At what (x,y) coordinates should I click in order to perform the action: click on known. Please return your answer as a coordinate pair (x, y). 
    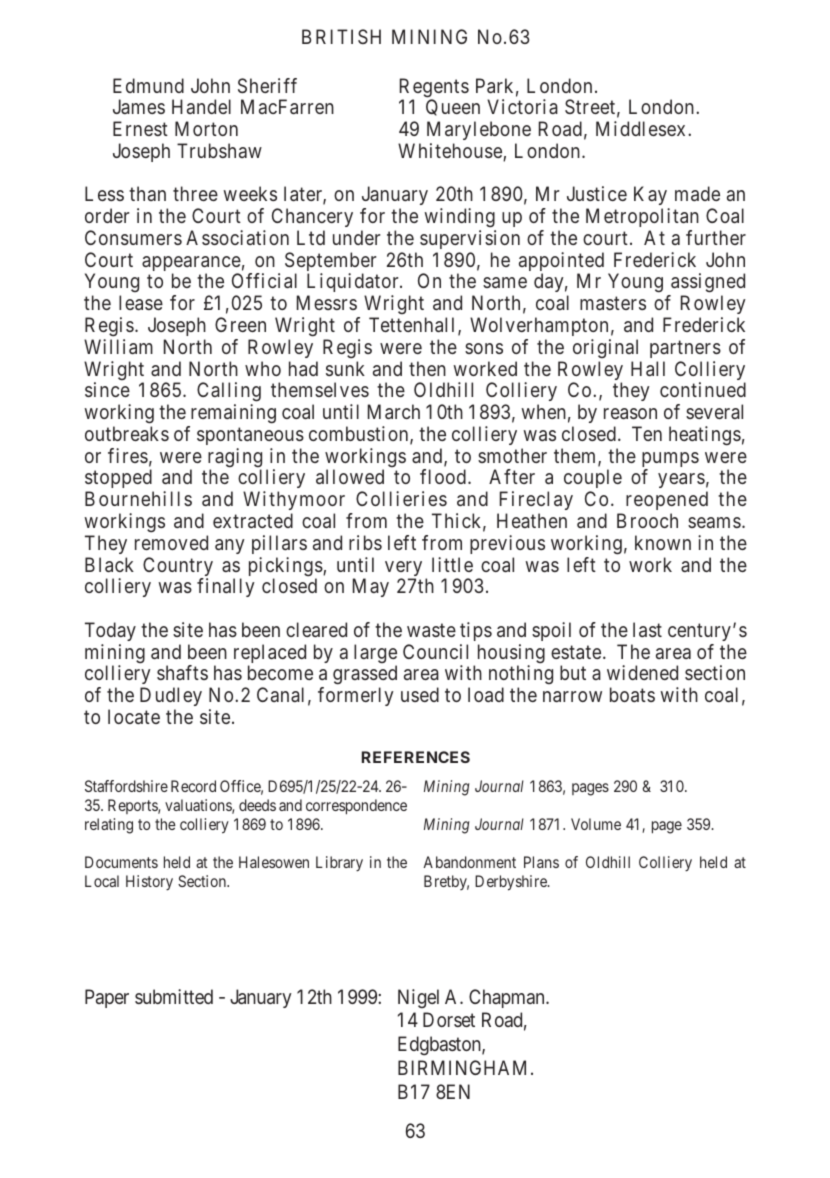
    Looking at the image, I should click on (663, 542).
